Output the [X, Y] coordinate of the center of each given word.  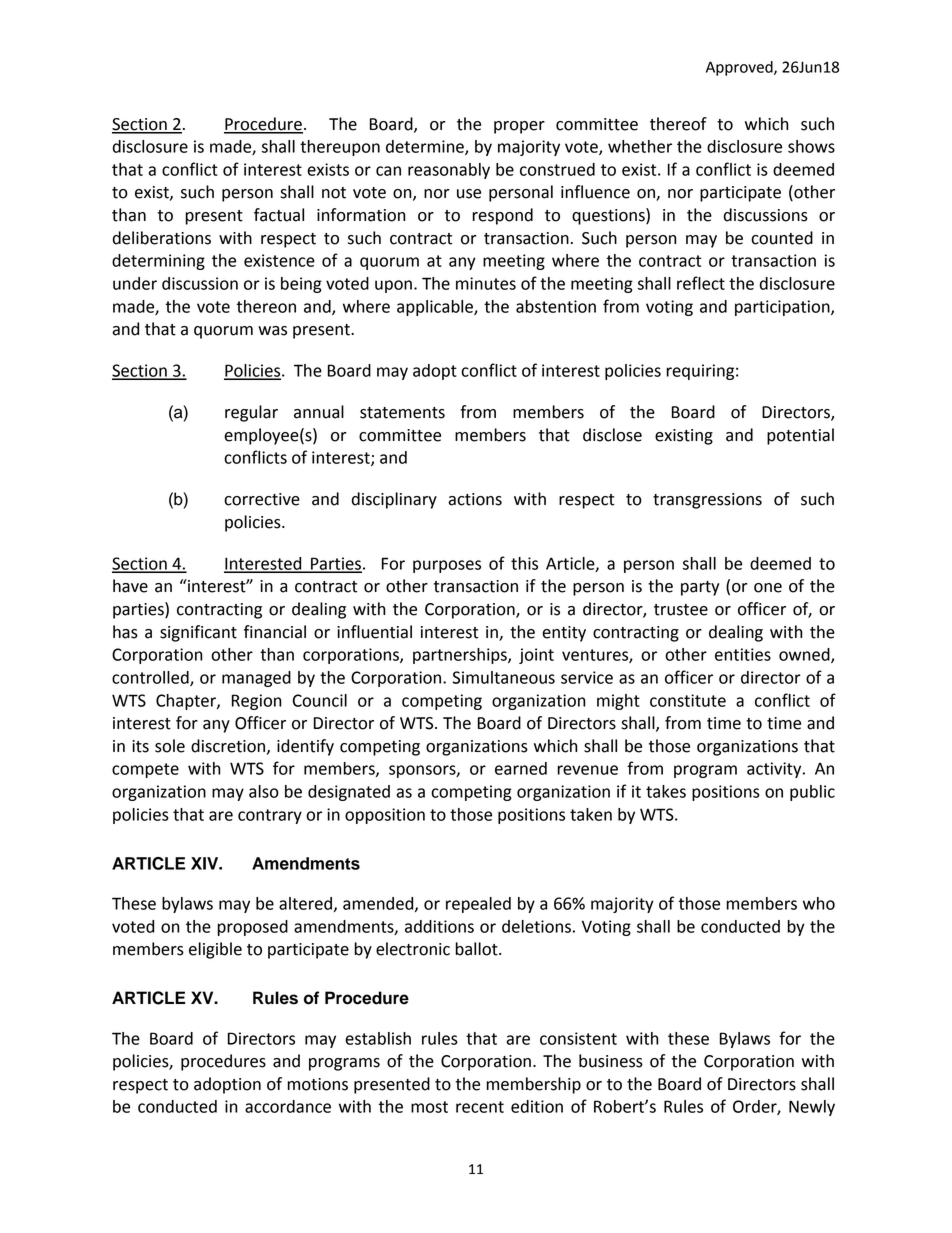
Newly [812, 1108]
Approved [740, 68]
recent [480, 1107]
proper [519, 127]
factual [279, 215]
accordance [288, 1106]
